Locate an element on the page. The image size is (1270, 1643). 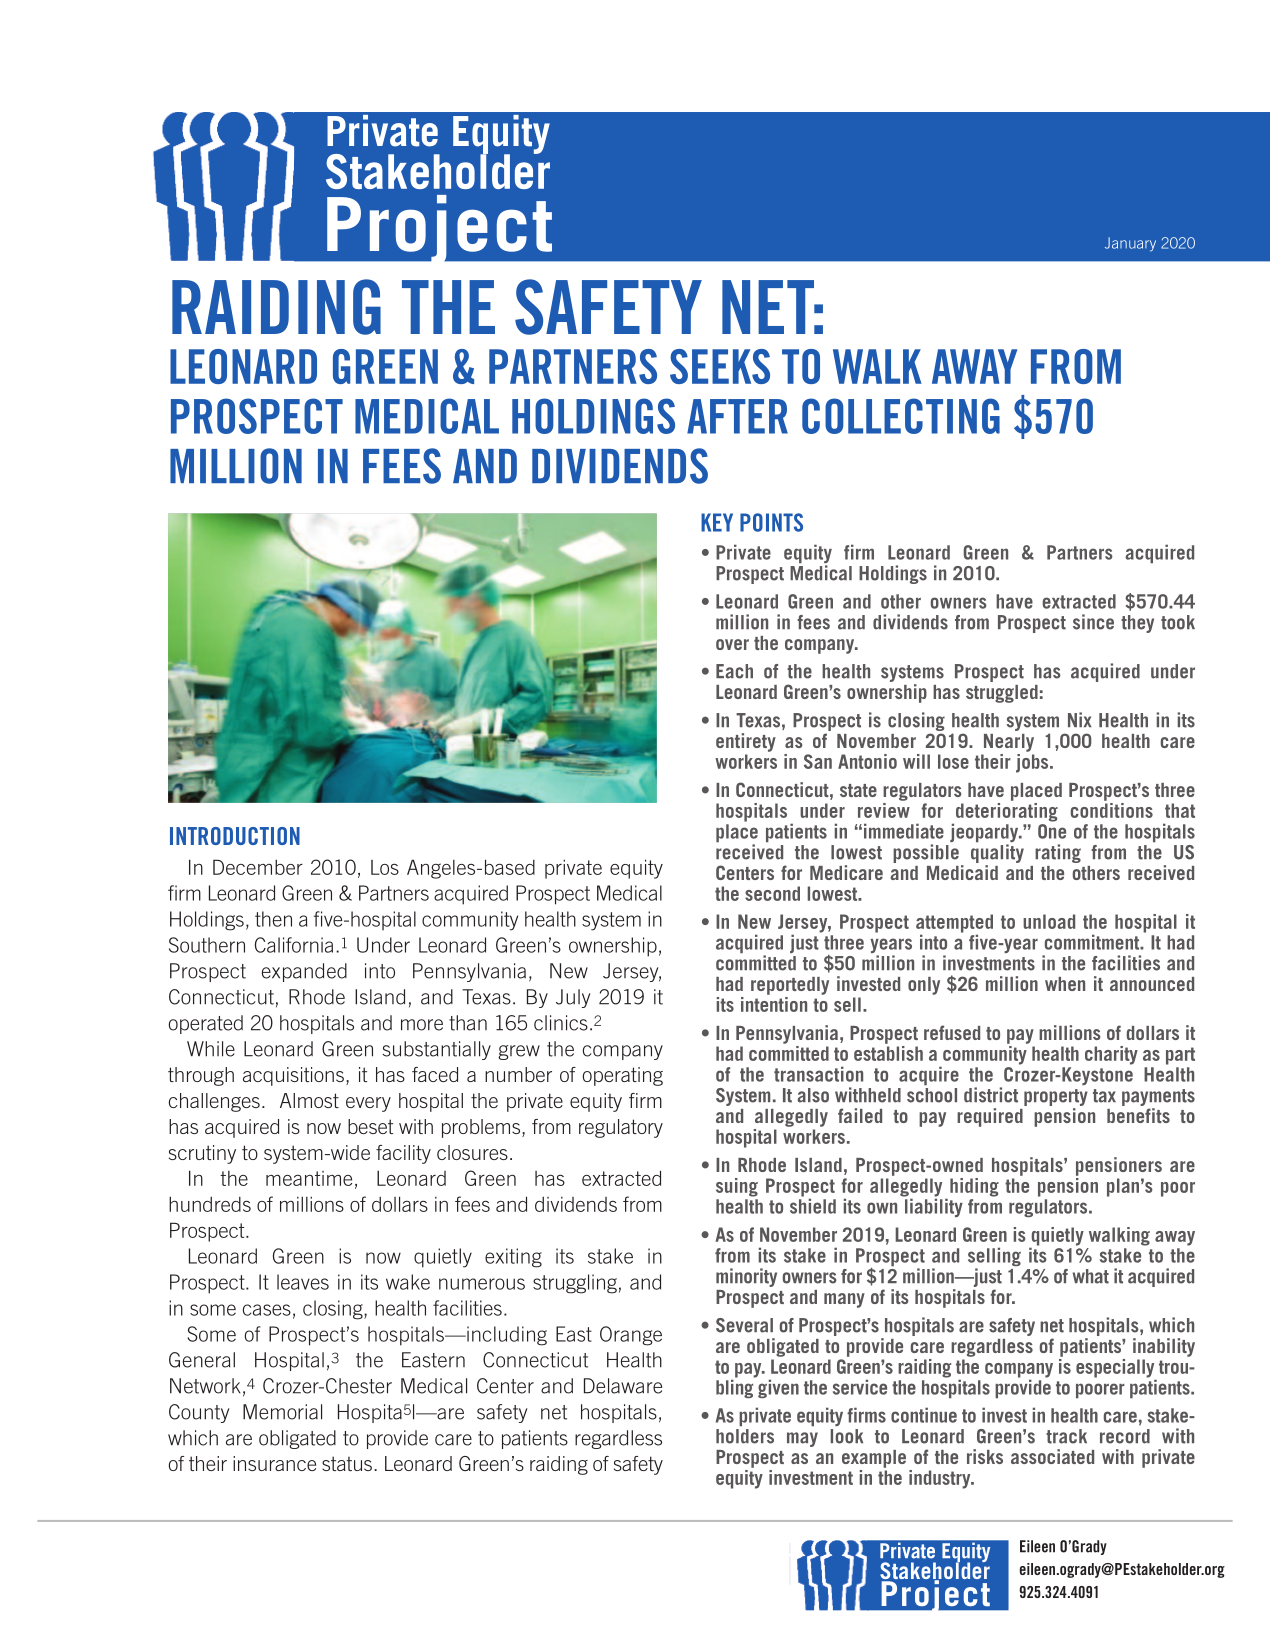
charity is located at coordinates (1111, 1055).
